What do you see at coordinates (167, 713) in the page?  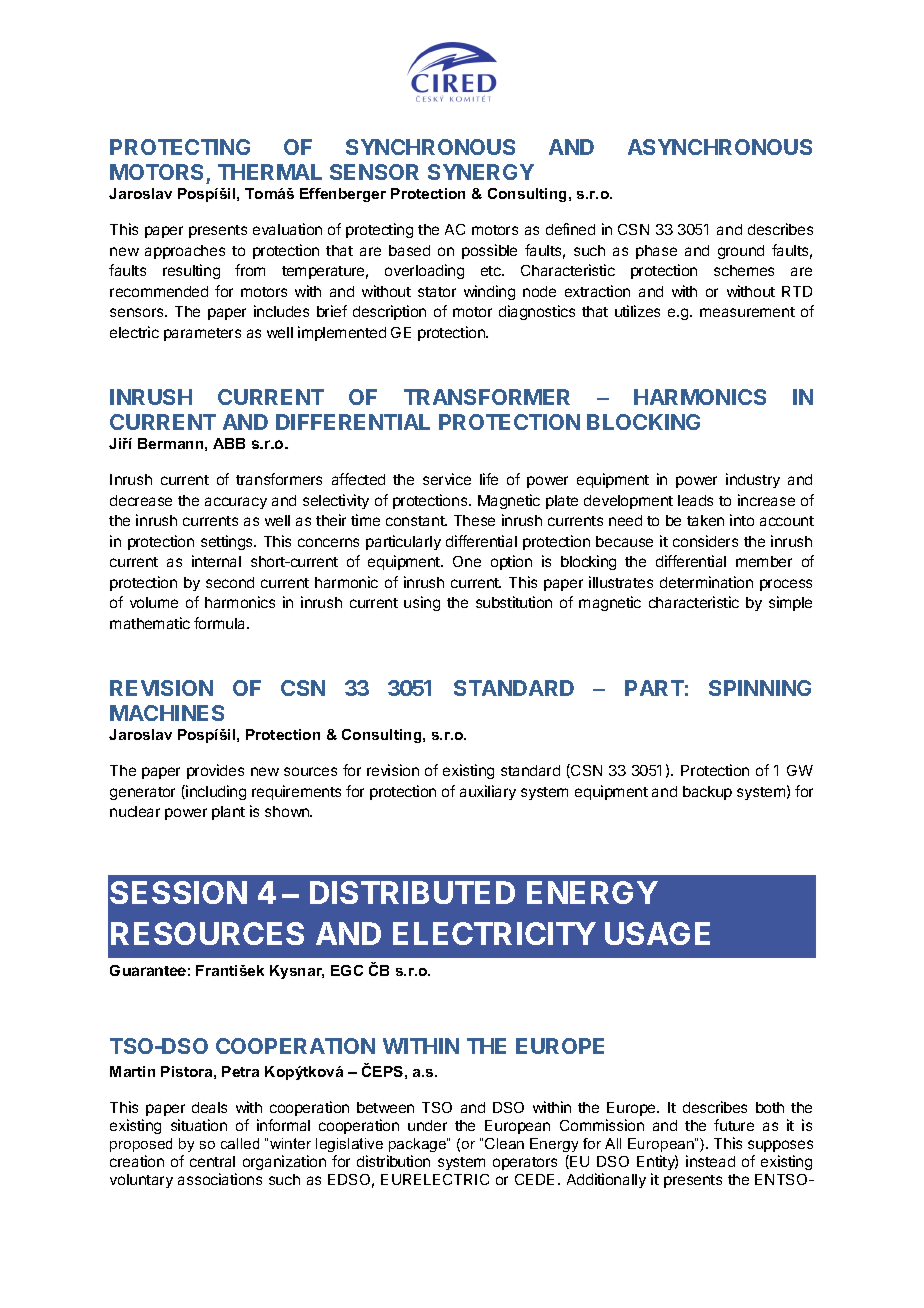 I see `MACHINES` at bounding box center [167, 713].
